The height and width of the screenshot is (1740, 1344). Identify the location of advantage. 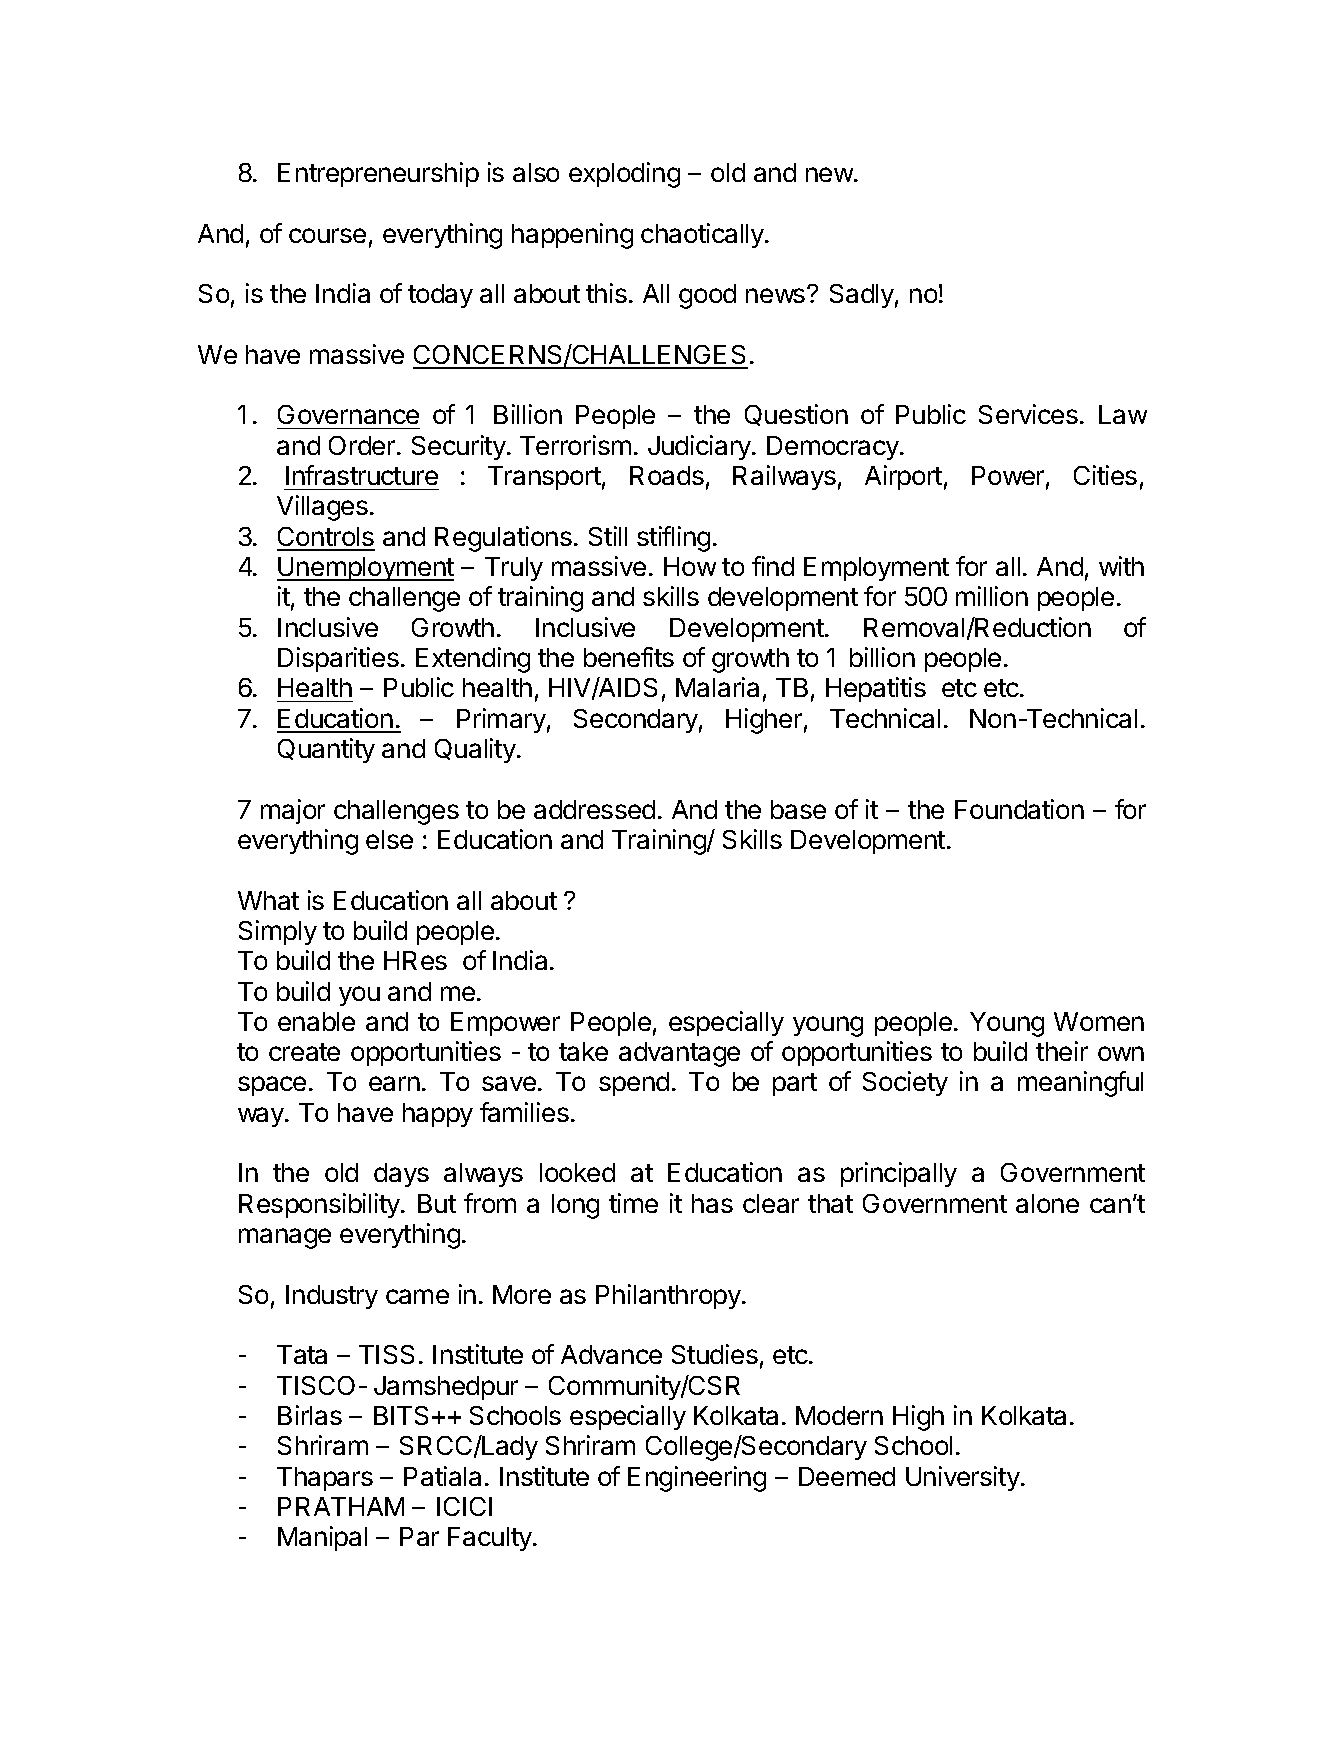
(679, 1054).
